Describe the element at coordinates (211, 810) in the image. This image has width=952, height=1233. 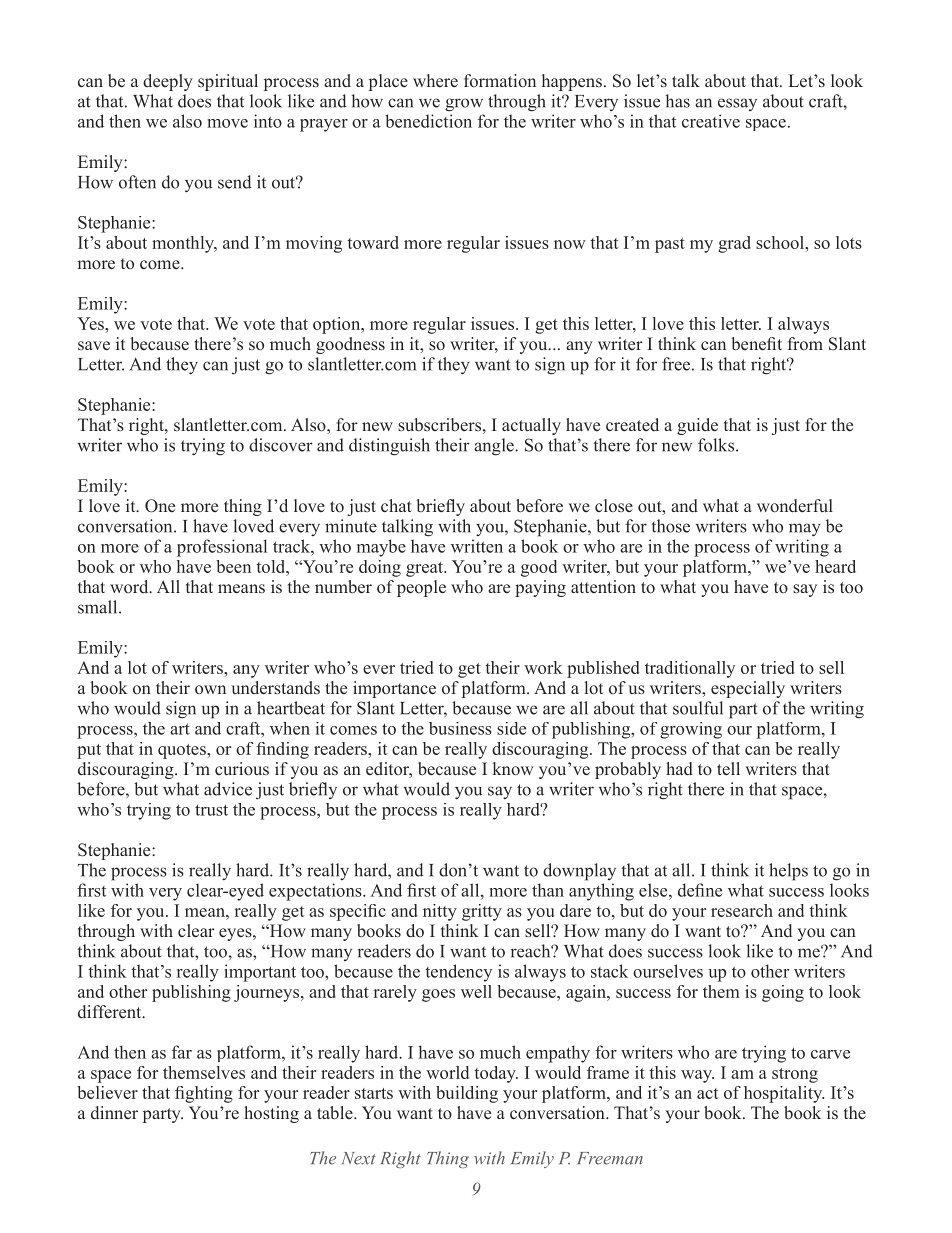
I see `trust` at that location.
